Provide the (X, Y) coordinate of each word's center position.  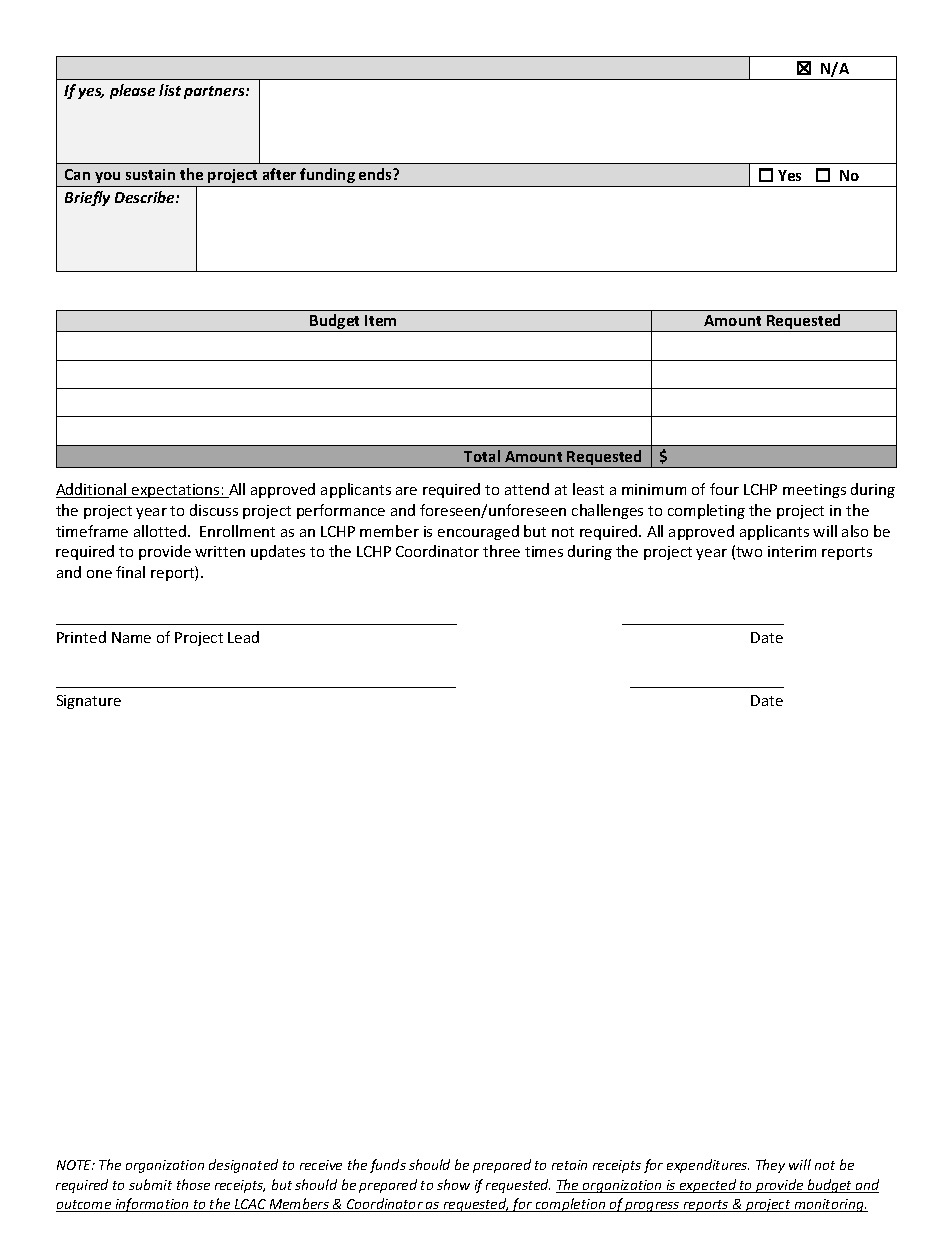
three (501, 551)
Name (131, 637)
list (170, 90)
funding (327, 175)
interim (792, 551)
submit (150, 1184)
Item (380, 320)
